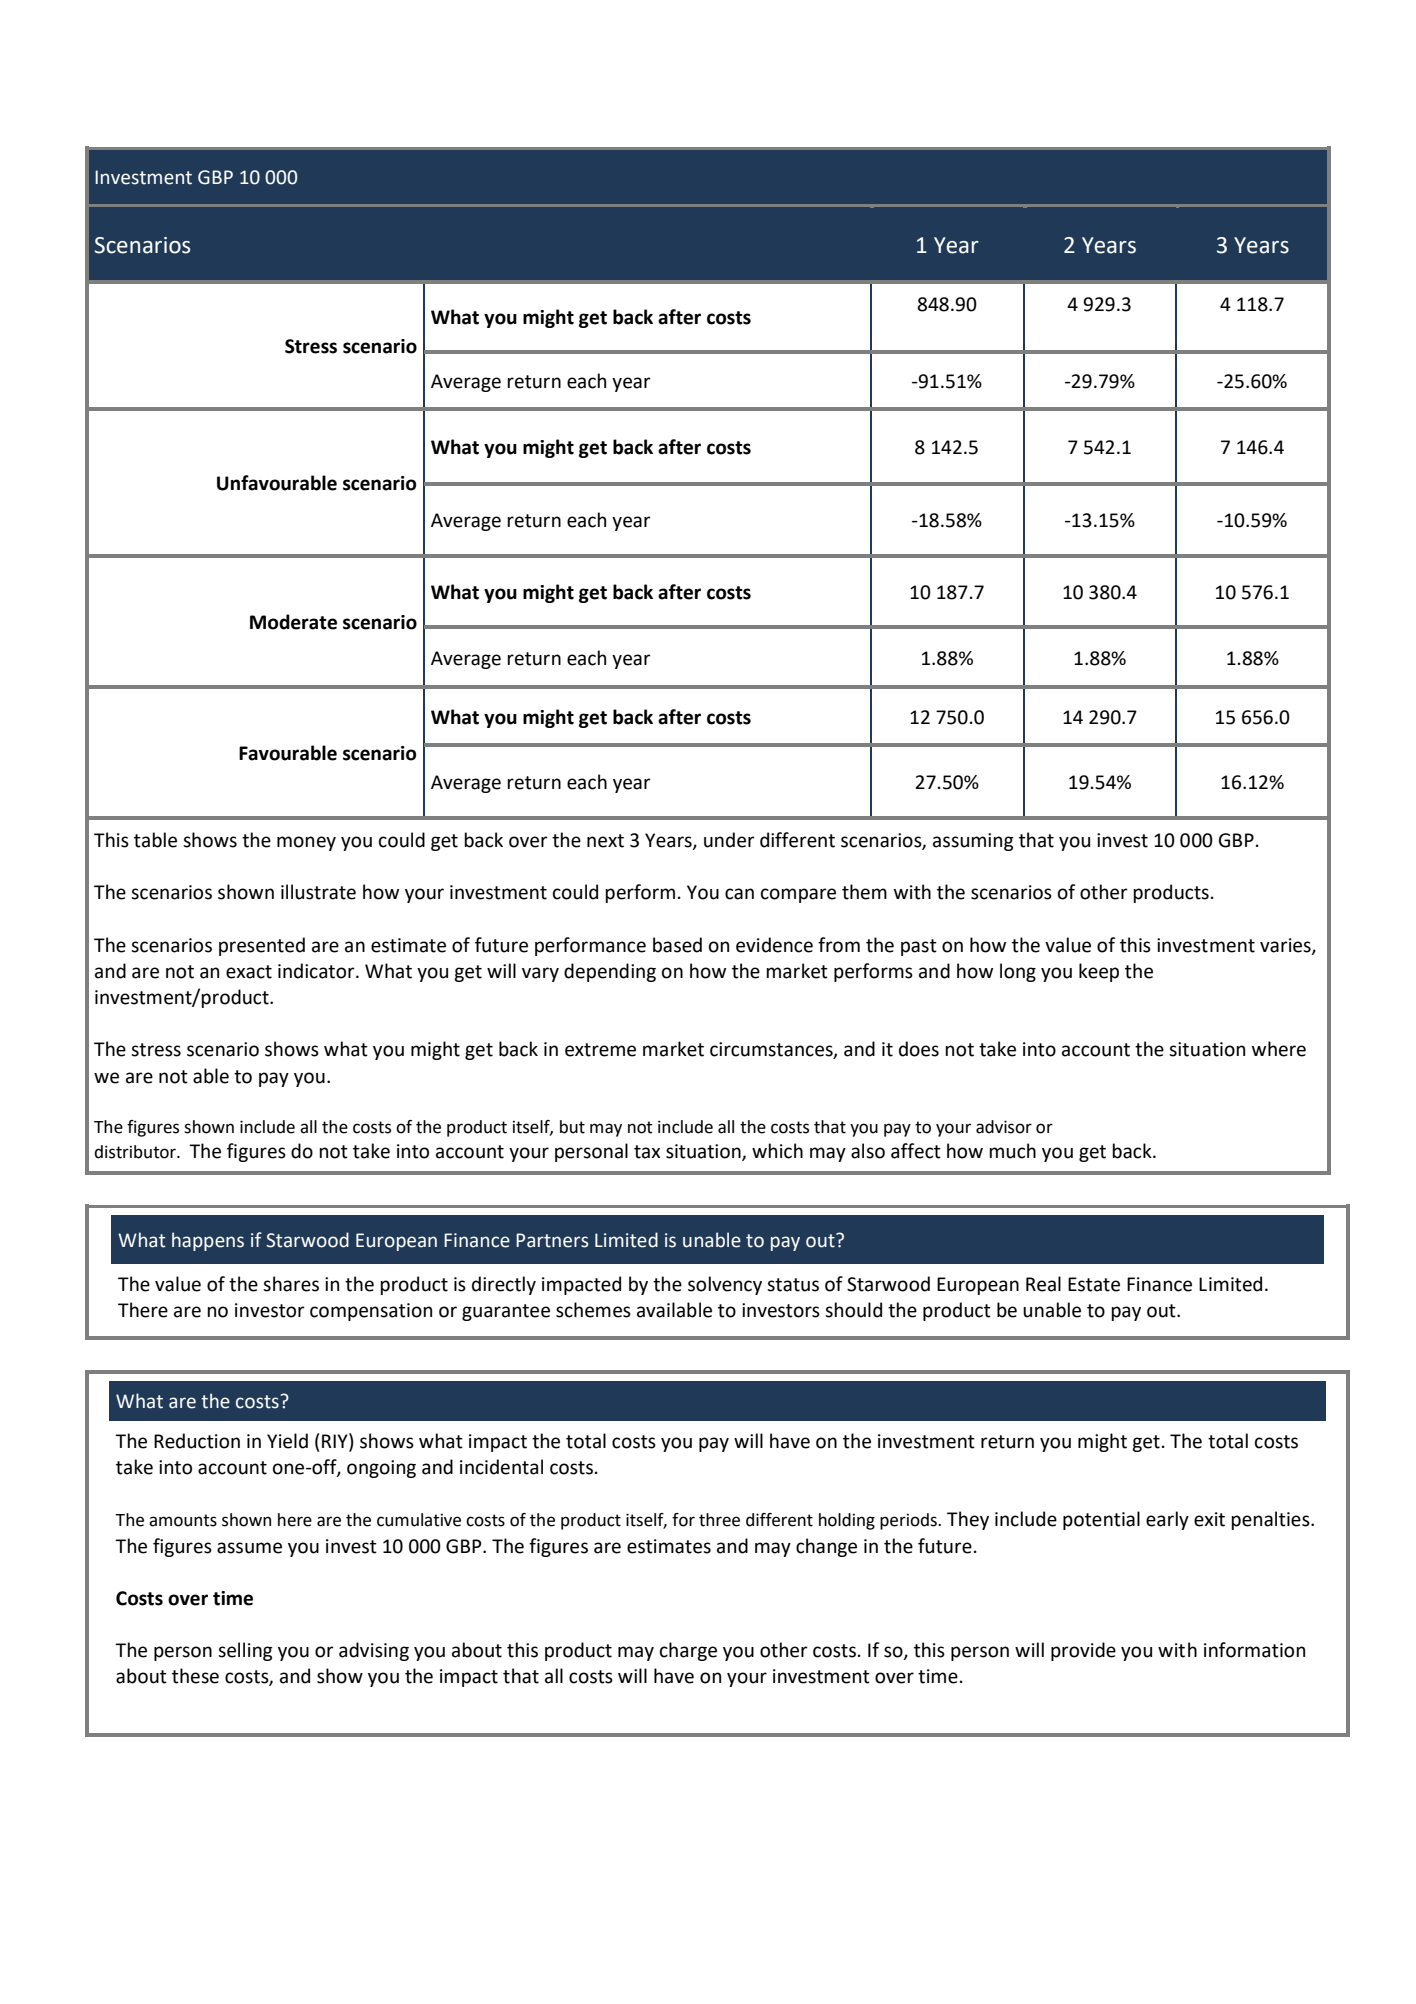 Image resolution: width=1416 pixels, height=2004 pixels. What do you see at coordinates (677, 945) in the page?
I see `based` at bounding box center [677, 945].
